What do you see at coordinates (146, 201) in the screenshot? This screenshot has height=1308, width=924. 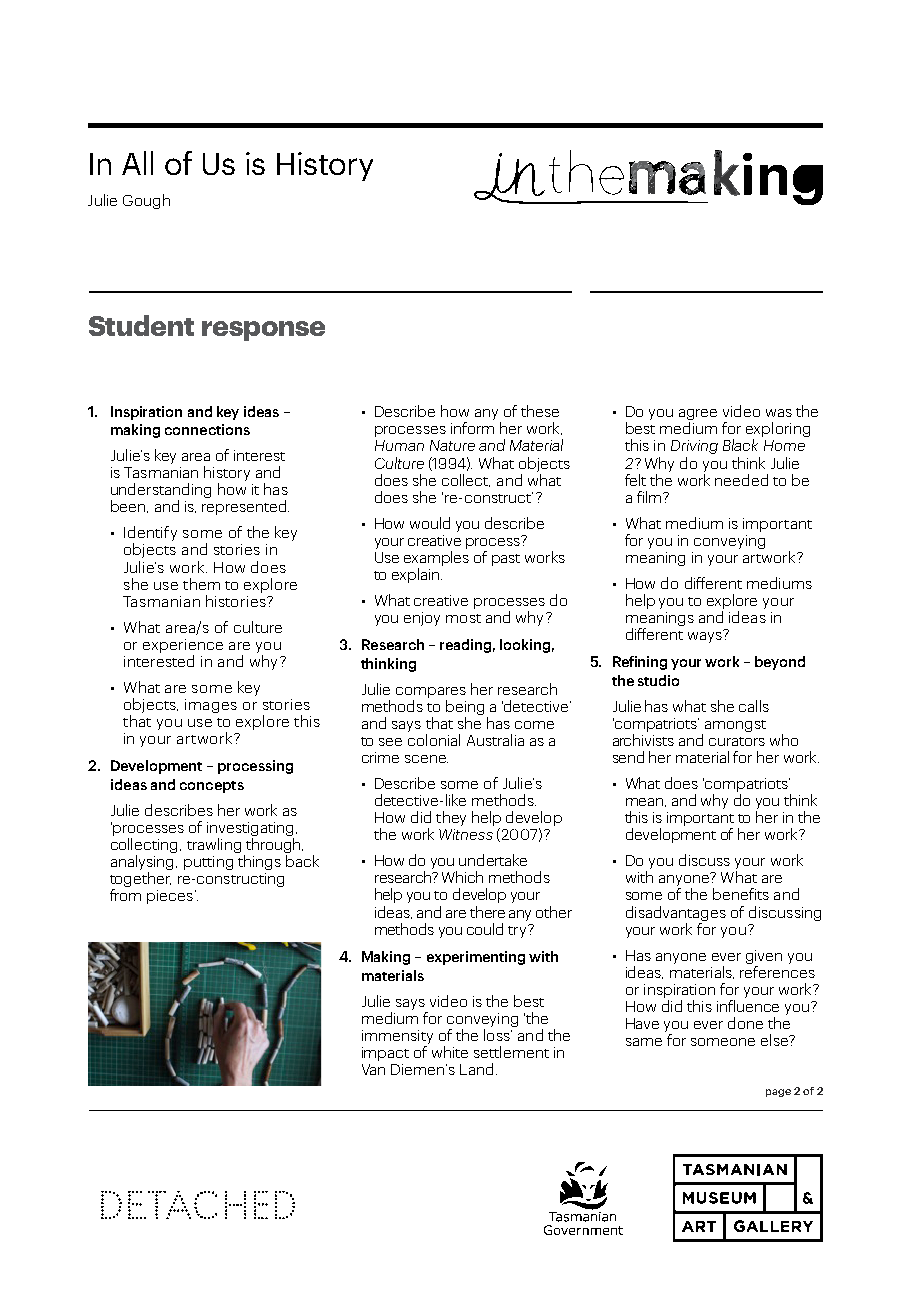 I see `Gough` at bounding box center [146, 201].
